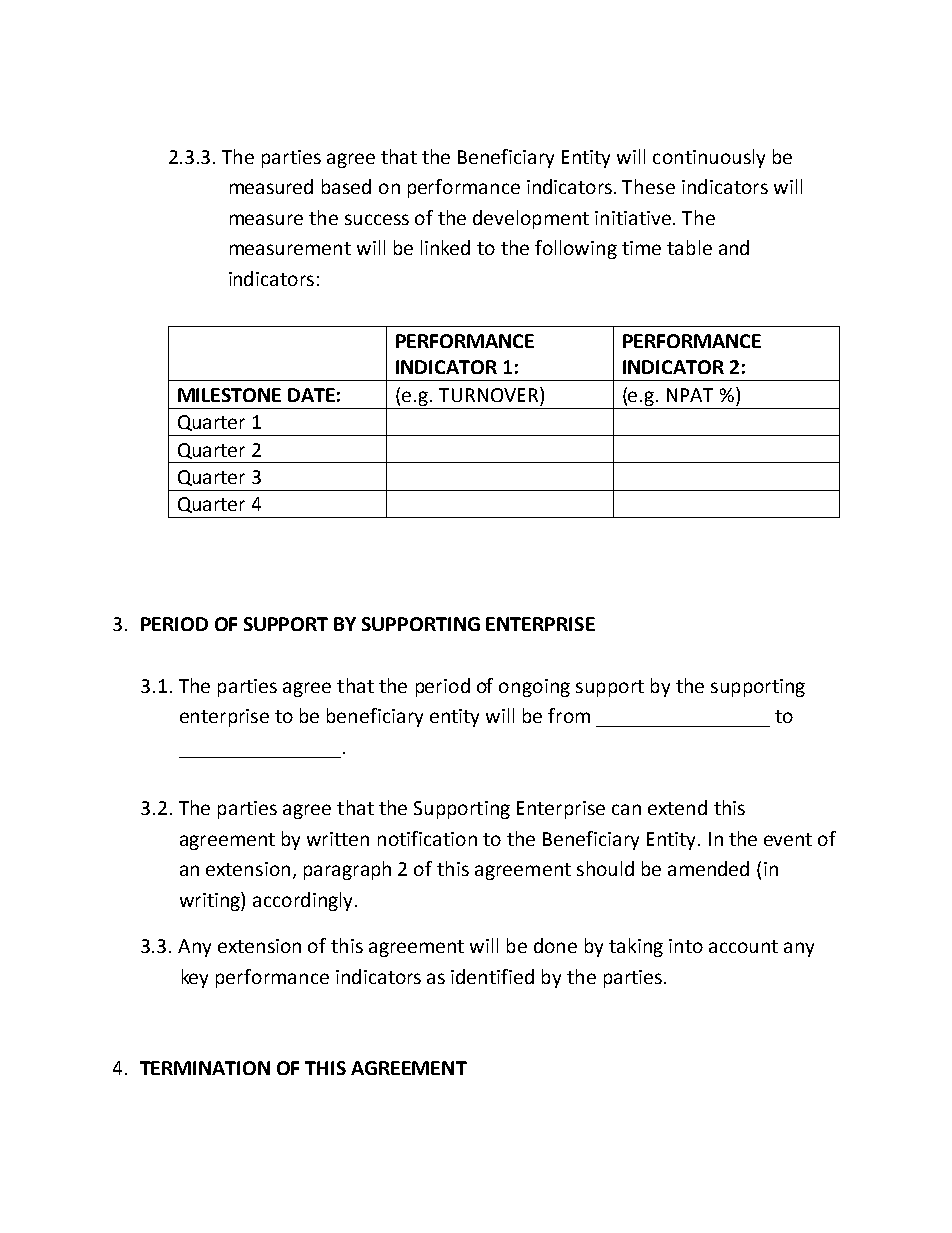 The image size is (952, 1233). Describe the element at coordinates (346, 186) in the screenshot. I see `based` at that location.
